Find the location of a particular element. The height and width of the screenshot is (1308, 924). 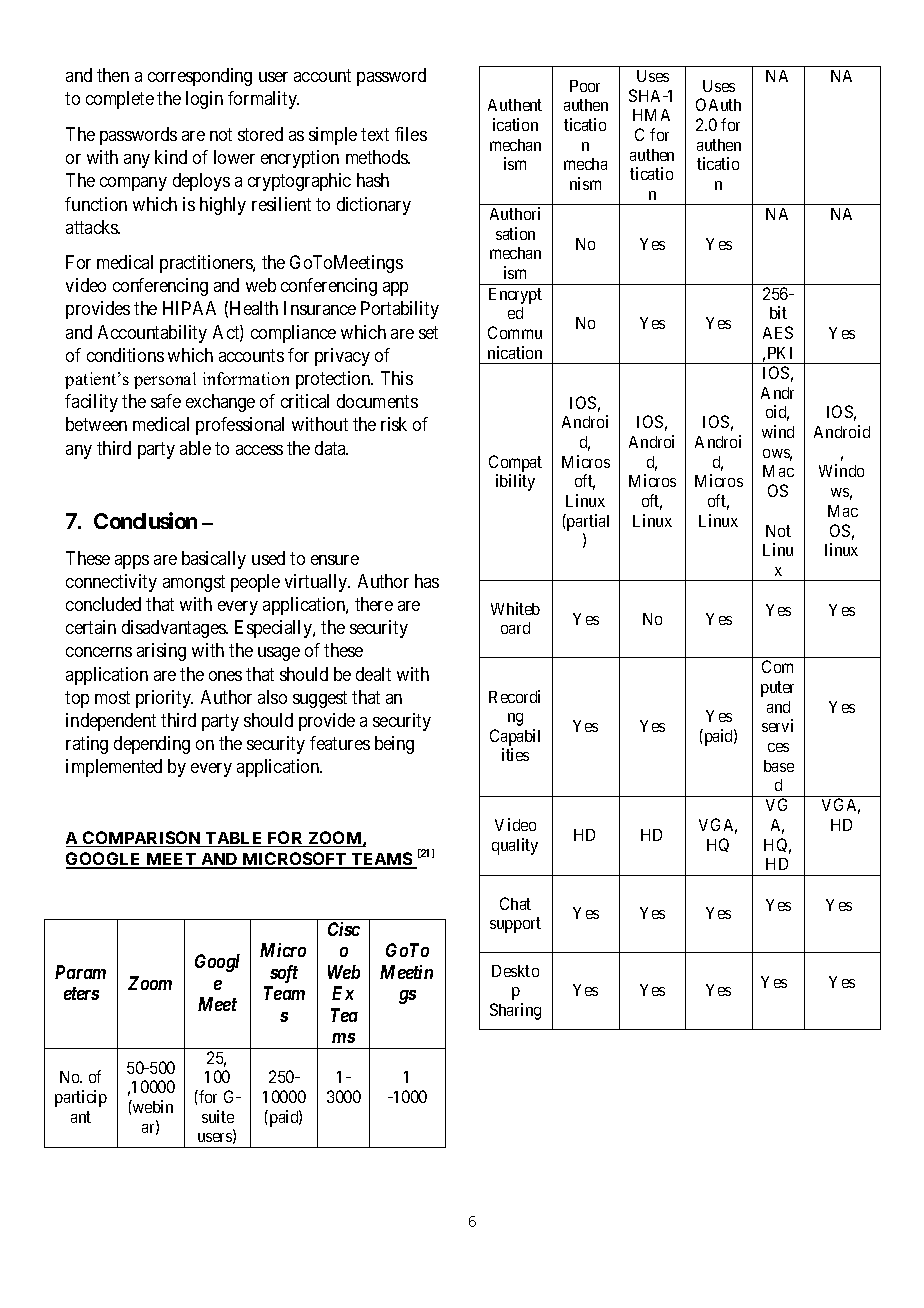

support is located at coordinates (515, 925).
